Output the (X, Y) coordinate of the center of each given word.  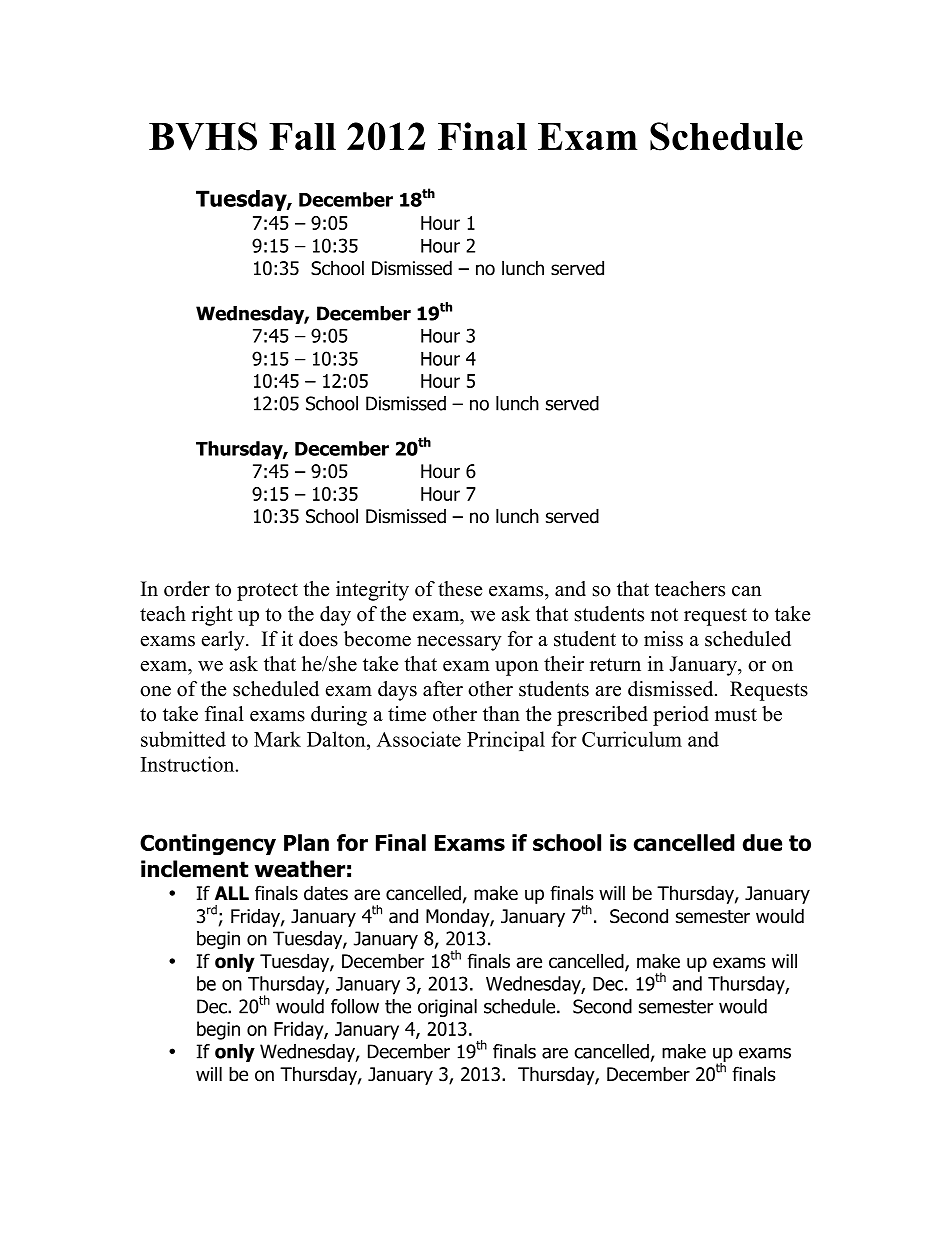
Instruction (189, 764)
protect (267, 592)
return (615, 665)
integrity (372, 591)
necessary (459, 643)
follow (355, 1006)
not (664, 615)
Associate (419, 739)
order (187, 589)
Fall (302, 136)
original (447, 1008)
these (460, 589)
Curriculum (632, 739)
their (564, 664)
